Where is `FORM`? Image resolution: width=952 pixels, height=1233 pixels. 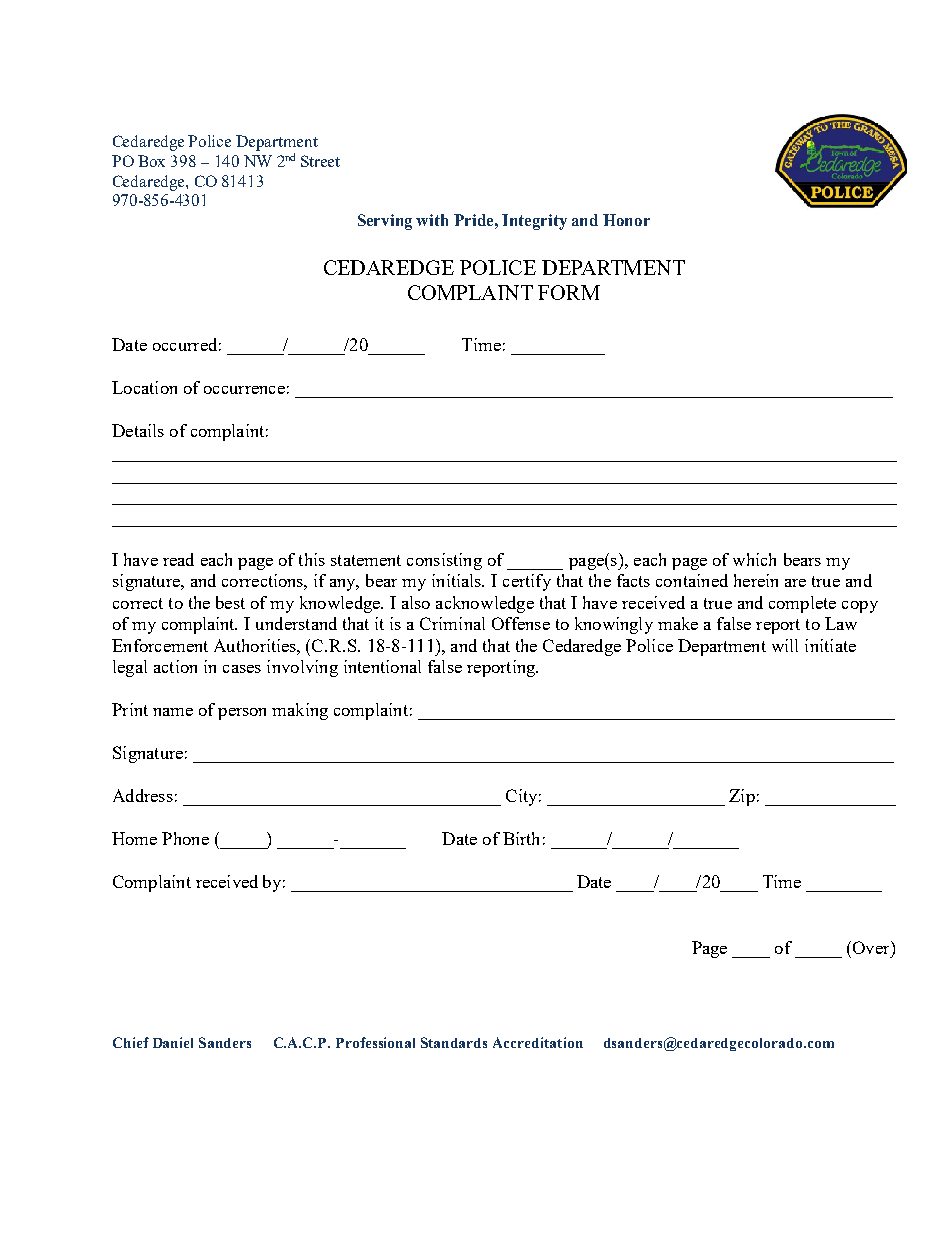 FORM is located at coordinates (569, 292).
